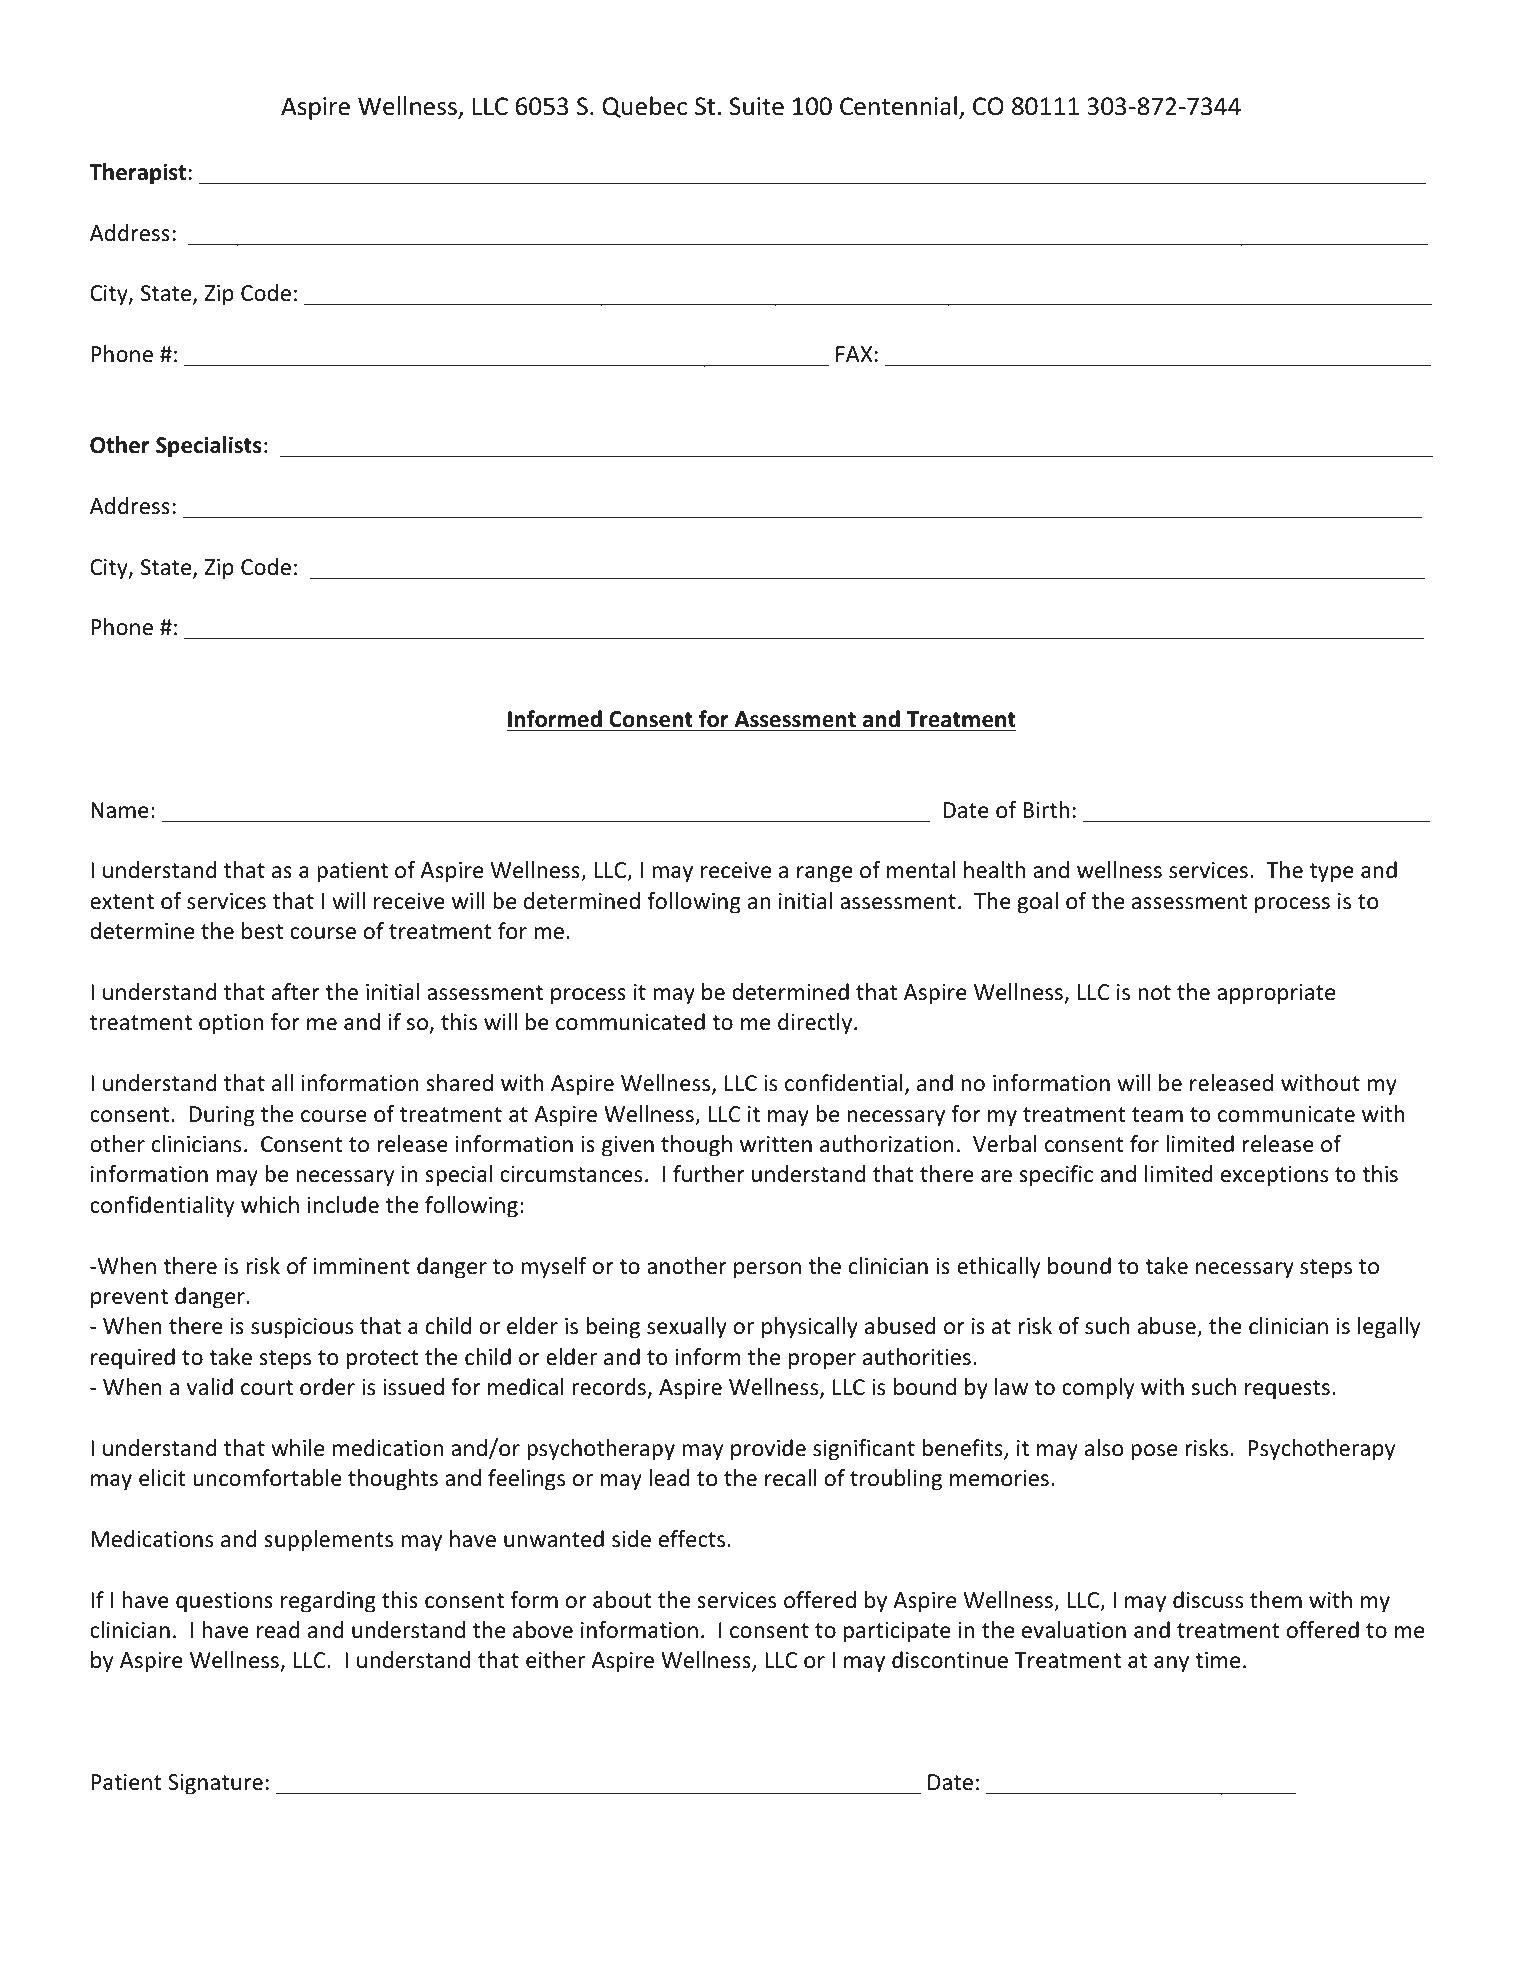 This document has height=1971, width=1523. I want to click on Therapist, so click(137, 174).
